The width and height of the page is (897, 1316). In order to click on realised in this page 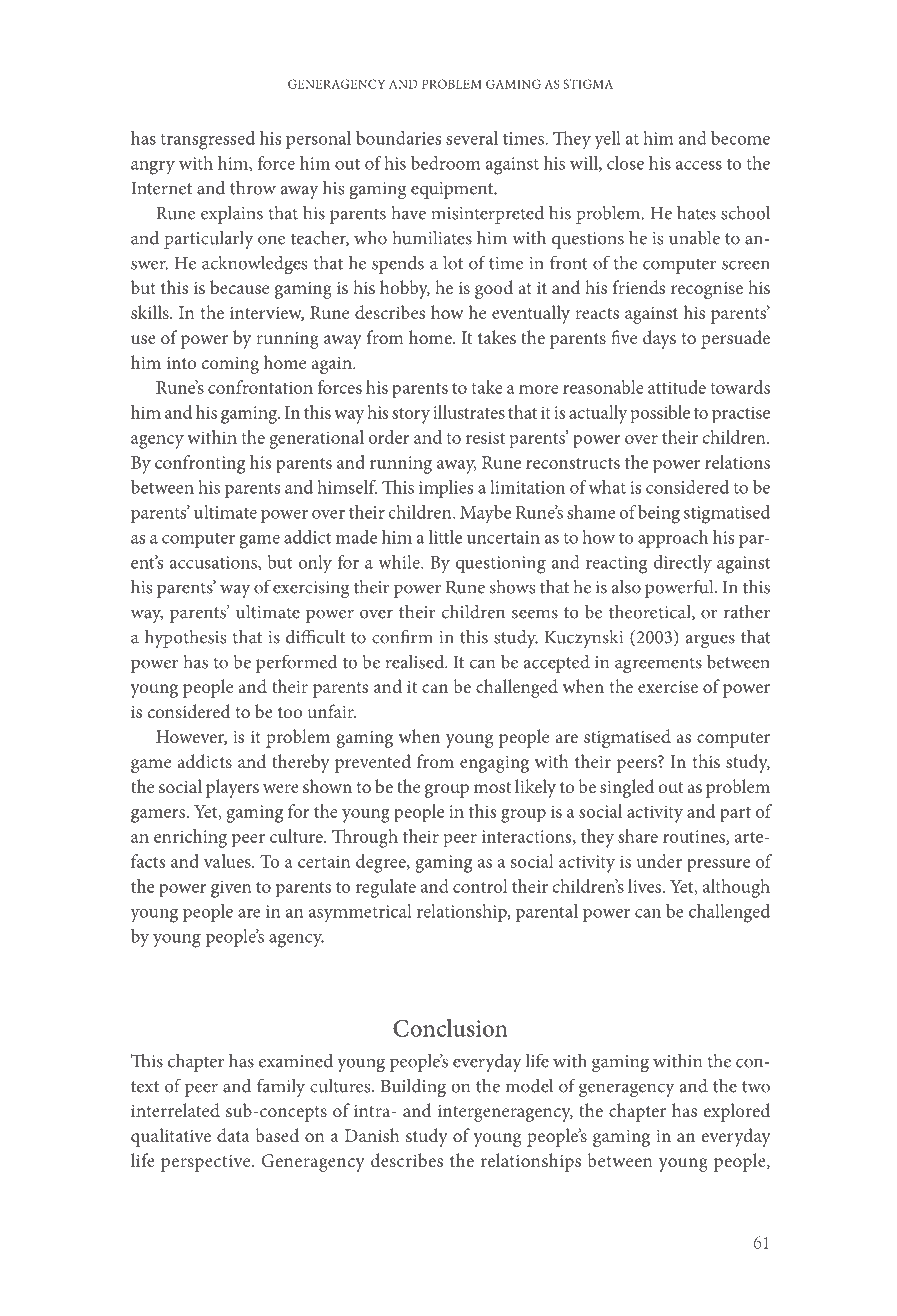, I will do `click(415, 662)`.
